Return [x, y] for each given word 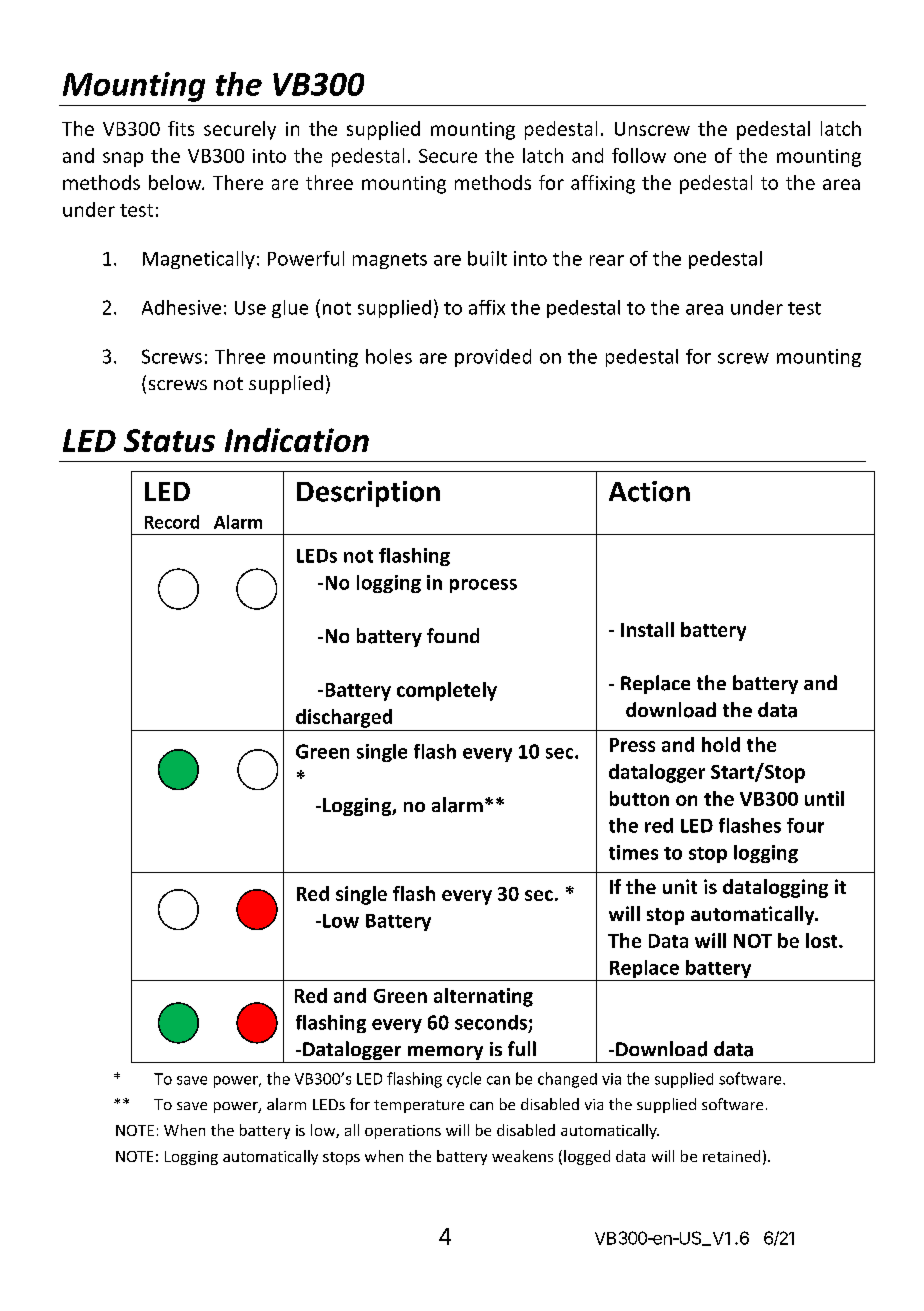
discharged [344, 718]
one [690, 157]
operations [403, 1132]
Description [368, 494]
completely [447, 691]
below [176, 182]
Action [649, 491]
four [805, 825]
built [487, 258]
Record [172, 522]
